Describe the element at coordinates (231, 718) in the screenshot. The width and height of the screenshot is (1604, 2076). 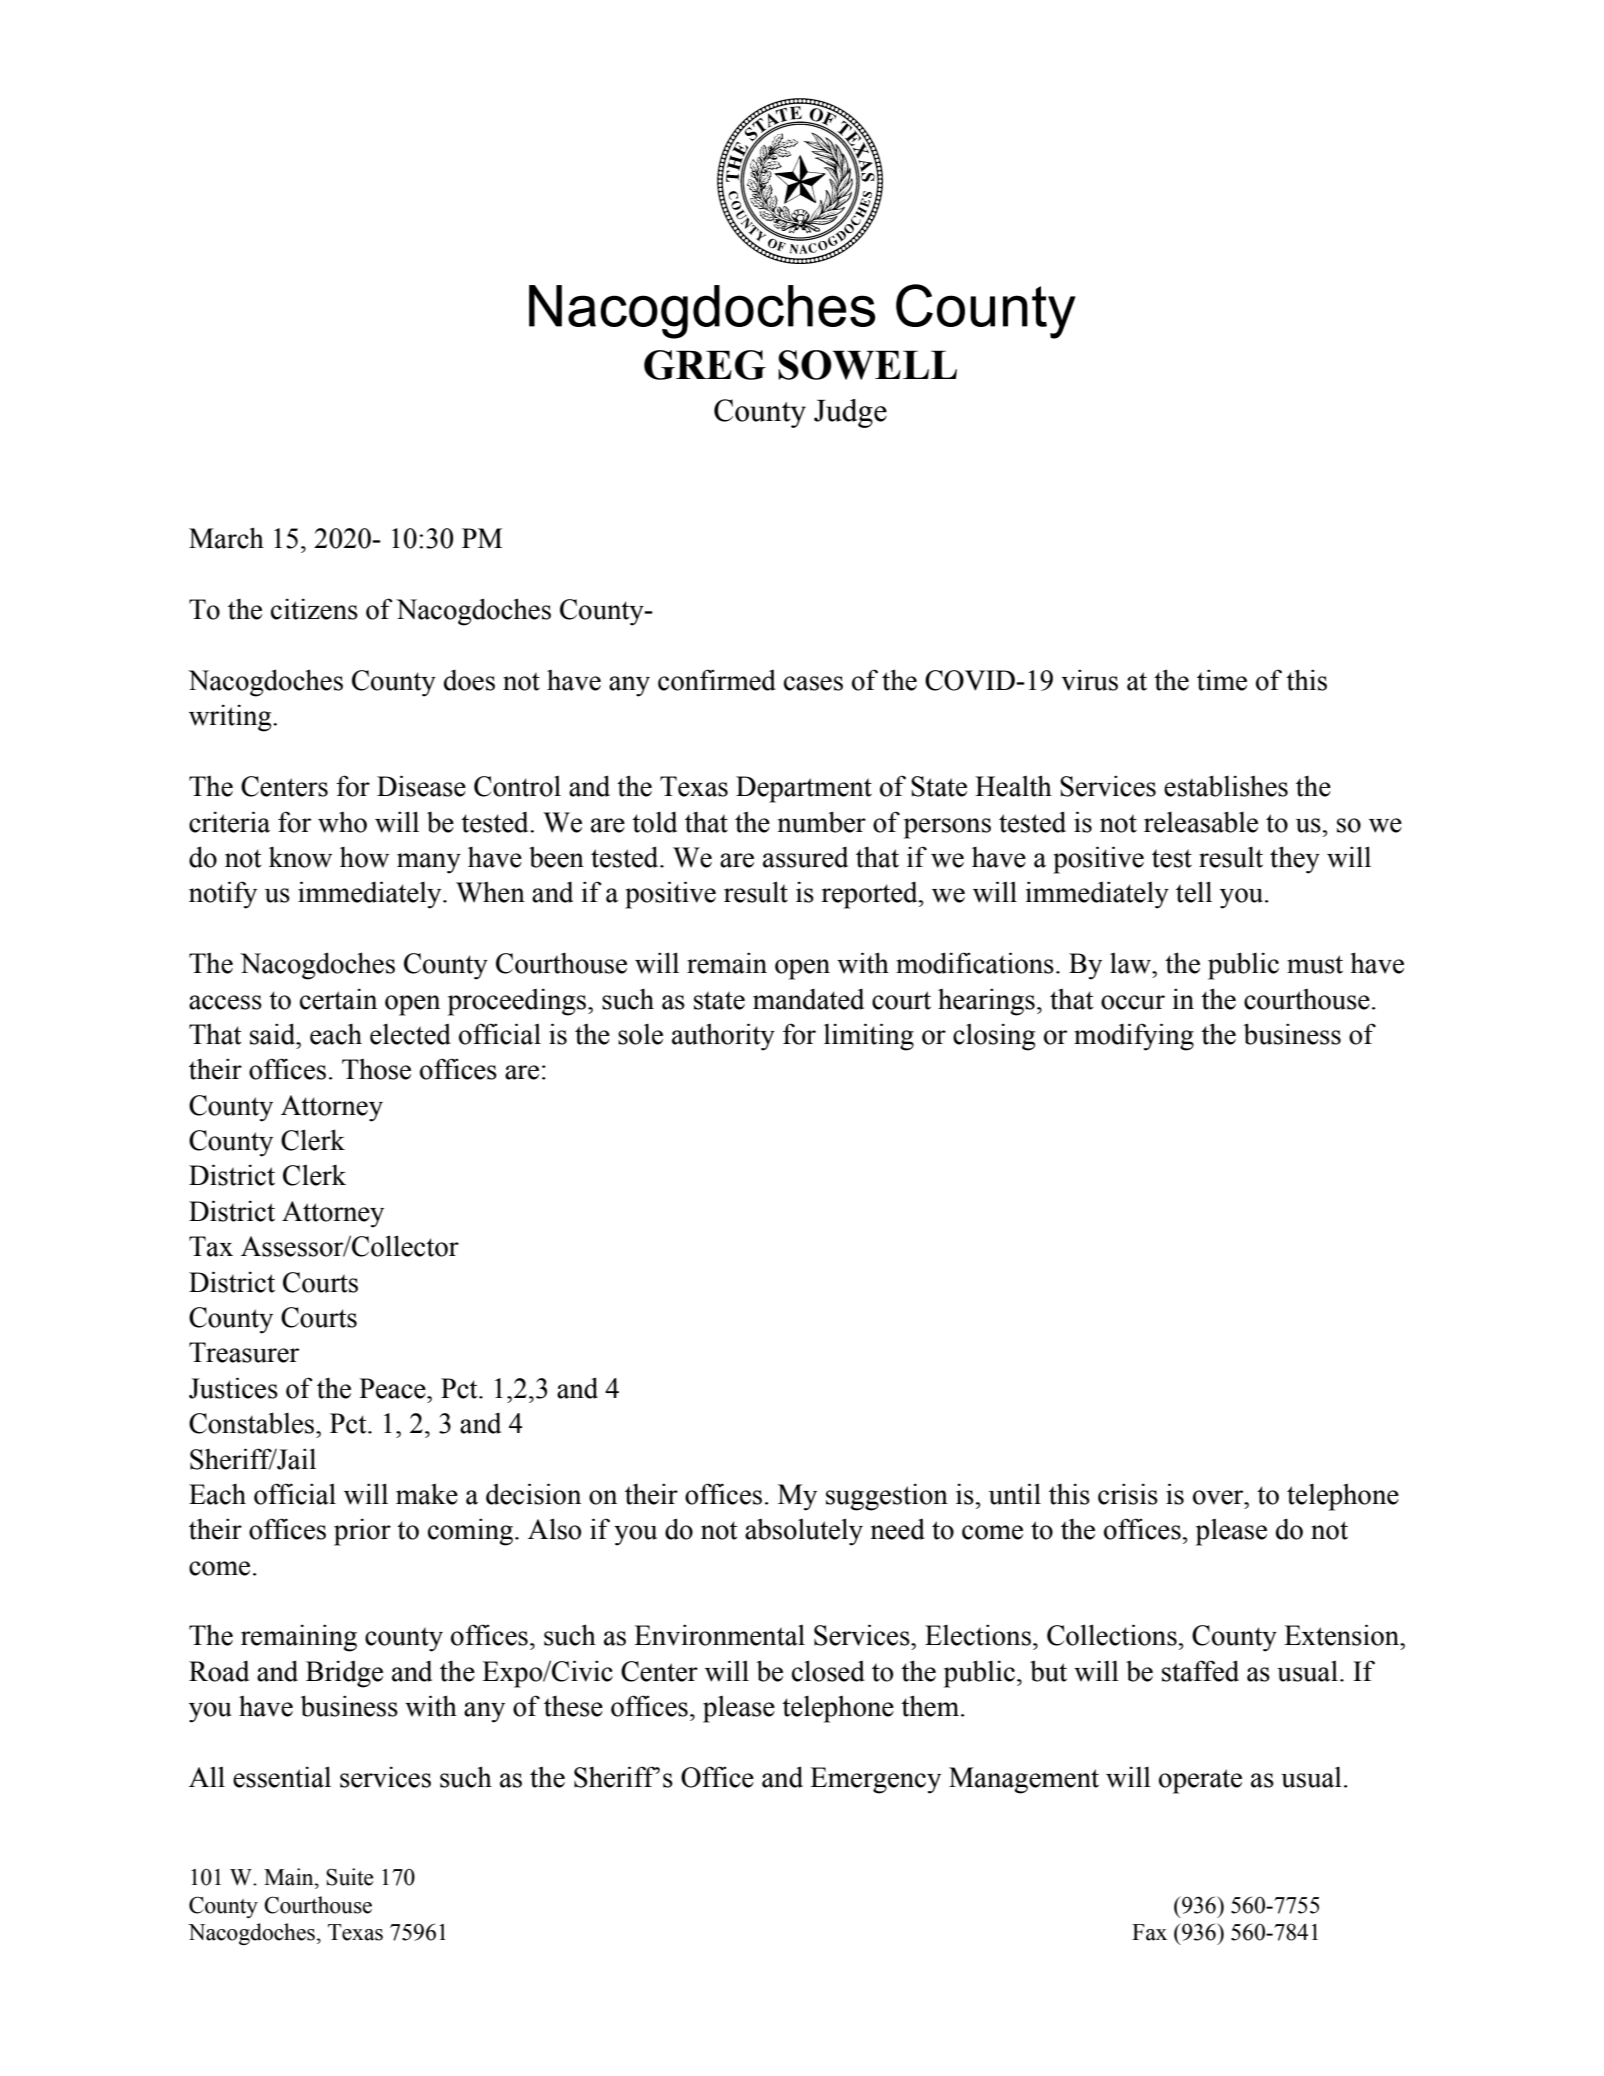
I see `writing` at that location.
